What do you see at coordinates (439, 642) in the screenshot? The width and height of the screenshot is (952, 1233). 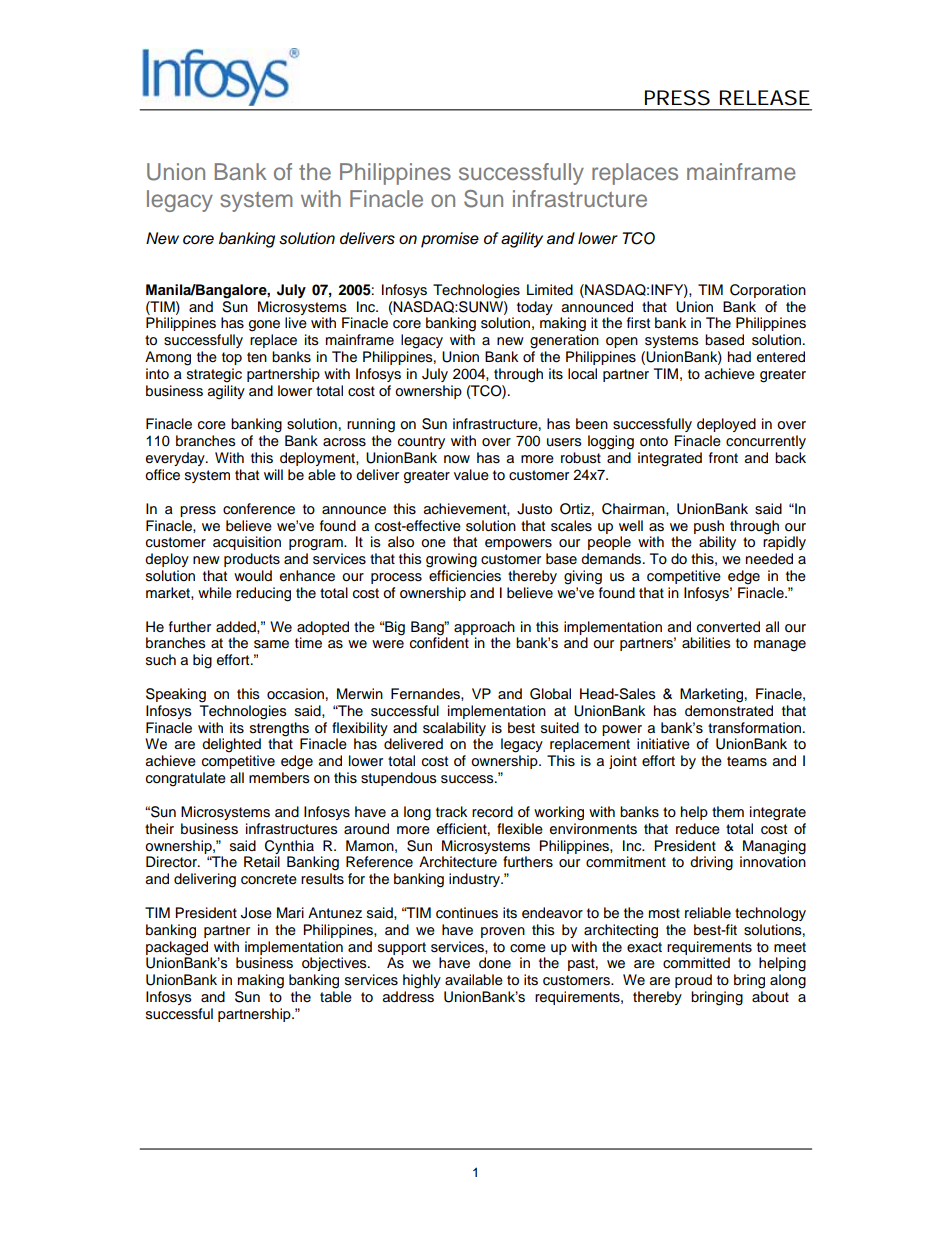 I see `confident` at bounding box center [439, 642].
